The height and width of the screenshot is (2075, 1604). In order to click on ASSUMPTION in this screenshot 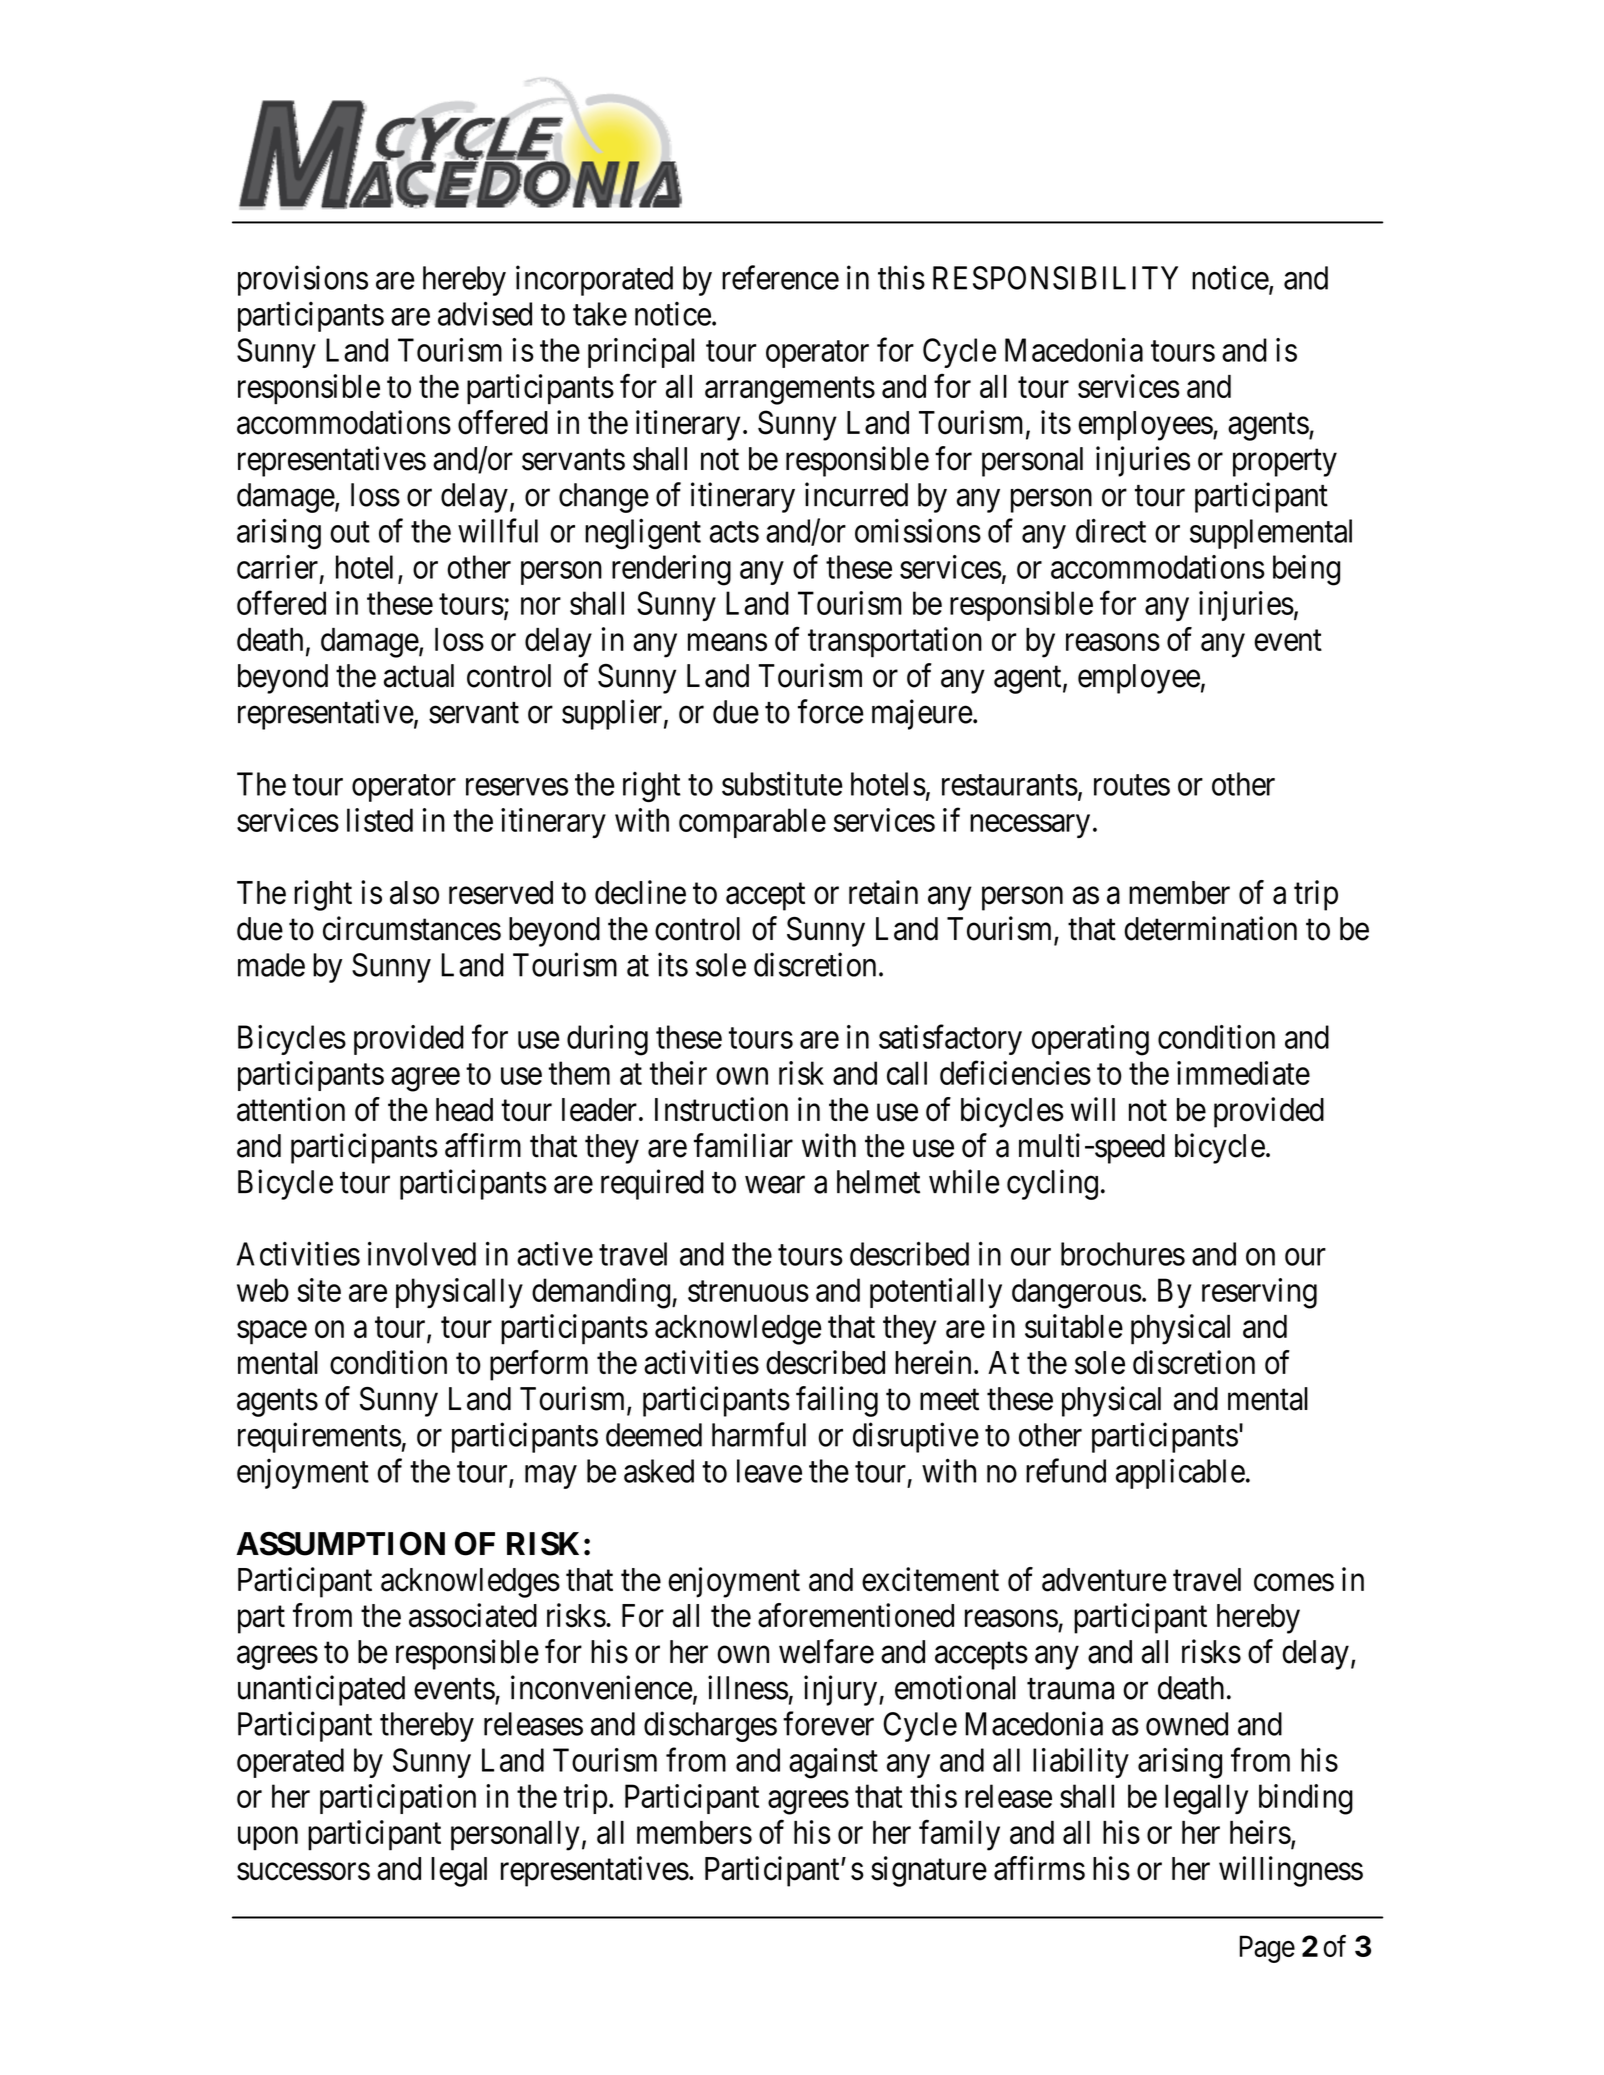, I will do `click(340, 1543)`.
